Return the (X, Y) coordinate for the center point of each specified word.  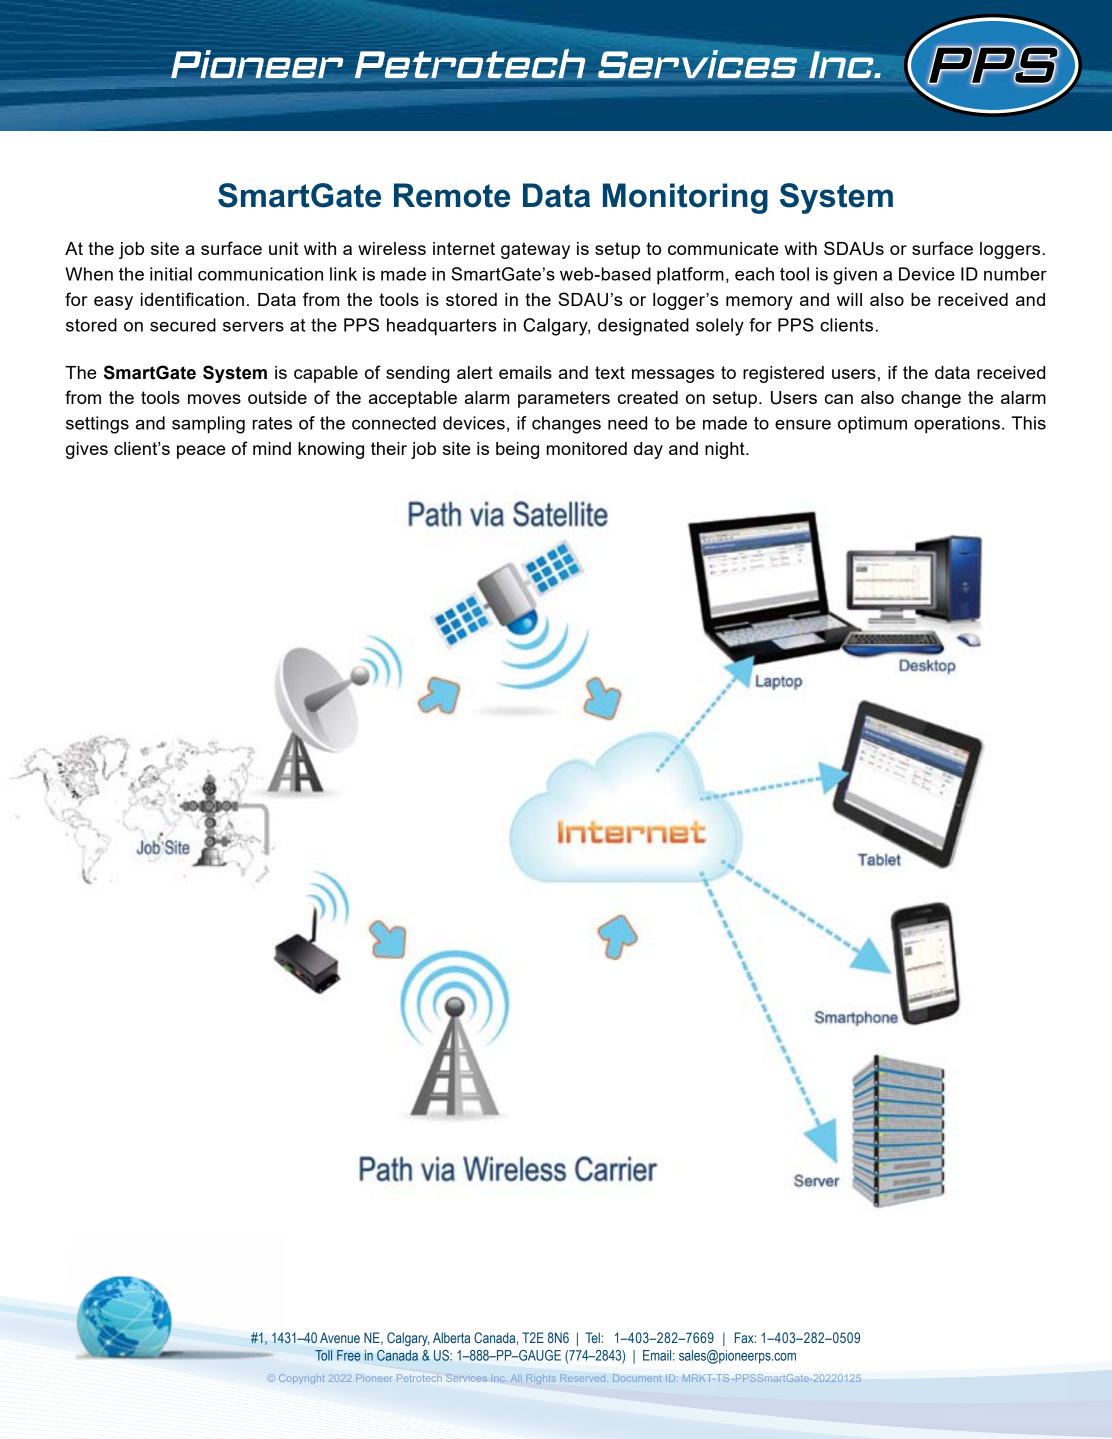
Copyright (302, 1379)
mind (272, 448)
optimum (872, 425)
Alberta (451, 1337)
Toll (323, 1355)
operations (957, 425)
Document (637, 1378)
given (855, 276)
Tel (593, 1337)
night (726, 450)
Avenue (340, 1337)
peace (201, 452)
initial (171, 274)
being (517, 450)
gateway (535, 250)
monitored (587, 448)
